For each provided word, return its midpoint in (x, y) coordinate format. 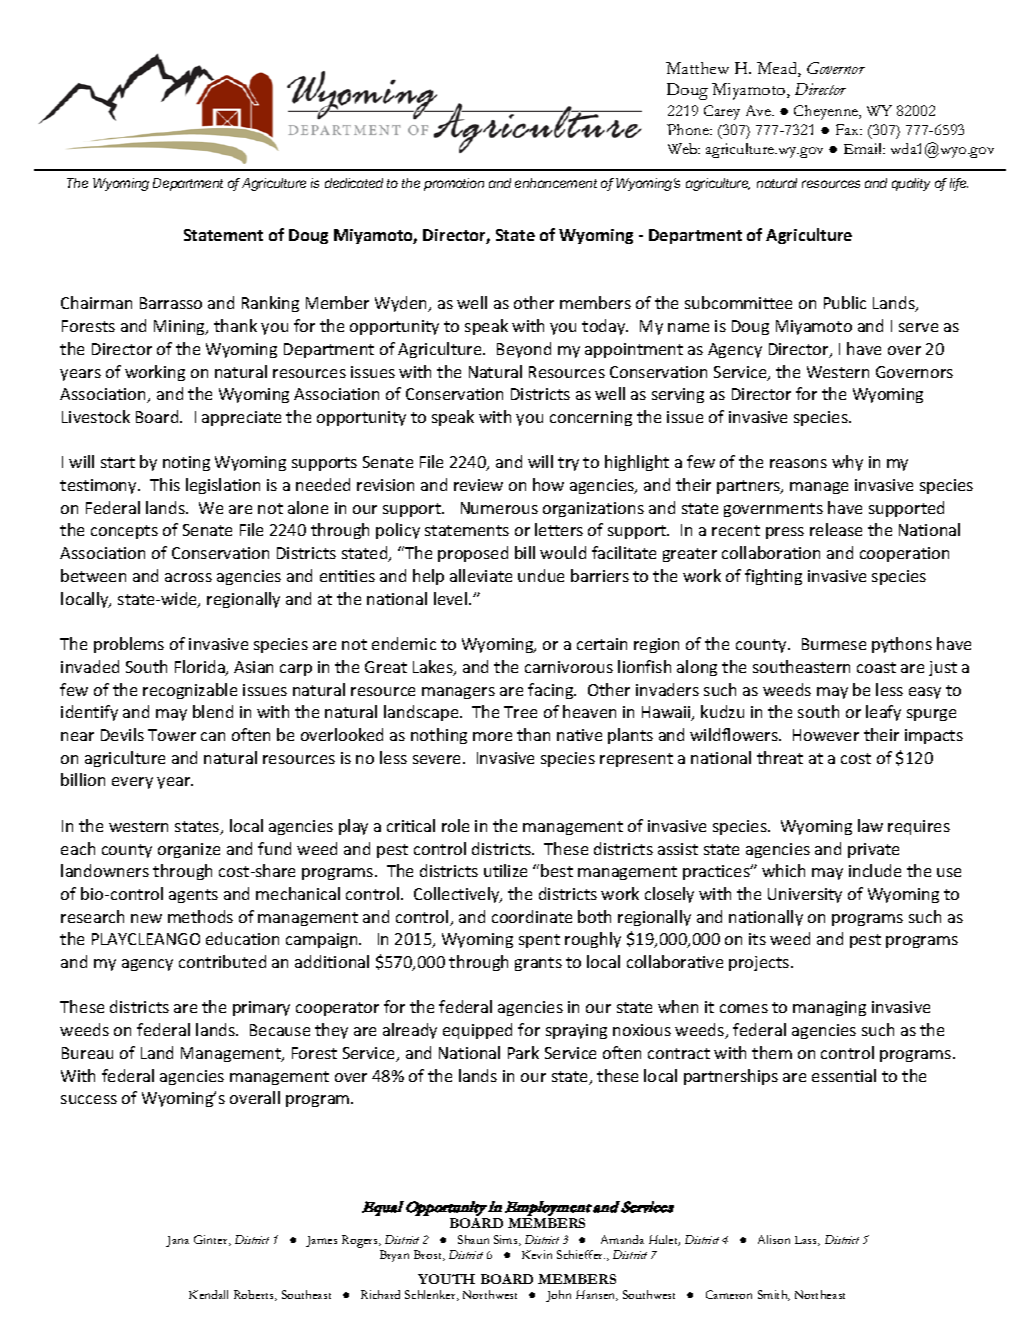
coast (876, 667)
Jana (177, 1241)
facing (552, 691)
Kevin (537, 1254)
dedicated (354, 183)
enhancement (556, 183)
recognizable (190, 691)
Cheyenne (827, 112)
